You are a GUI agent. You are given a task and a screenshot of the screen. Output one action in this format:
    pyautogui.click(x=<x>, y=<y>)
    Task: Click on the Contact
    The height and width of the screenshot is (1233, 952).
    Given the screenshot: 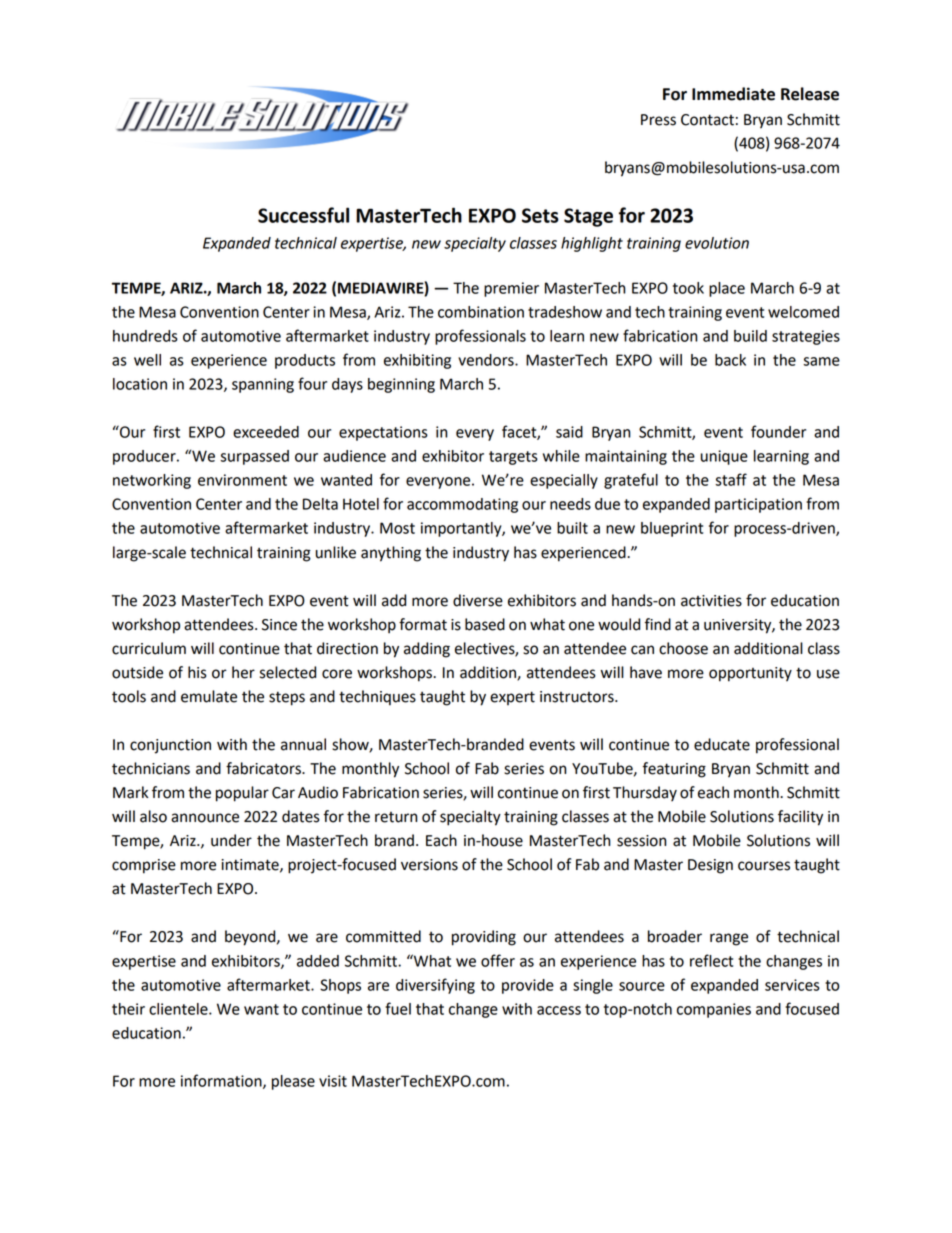 What is the action you would take?
    pyautogui.click(x=707, y=120)
